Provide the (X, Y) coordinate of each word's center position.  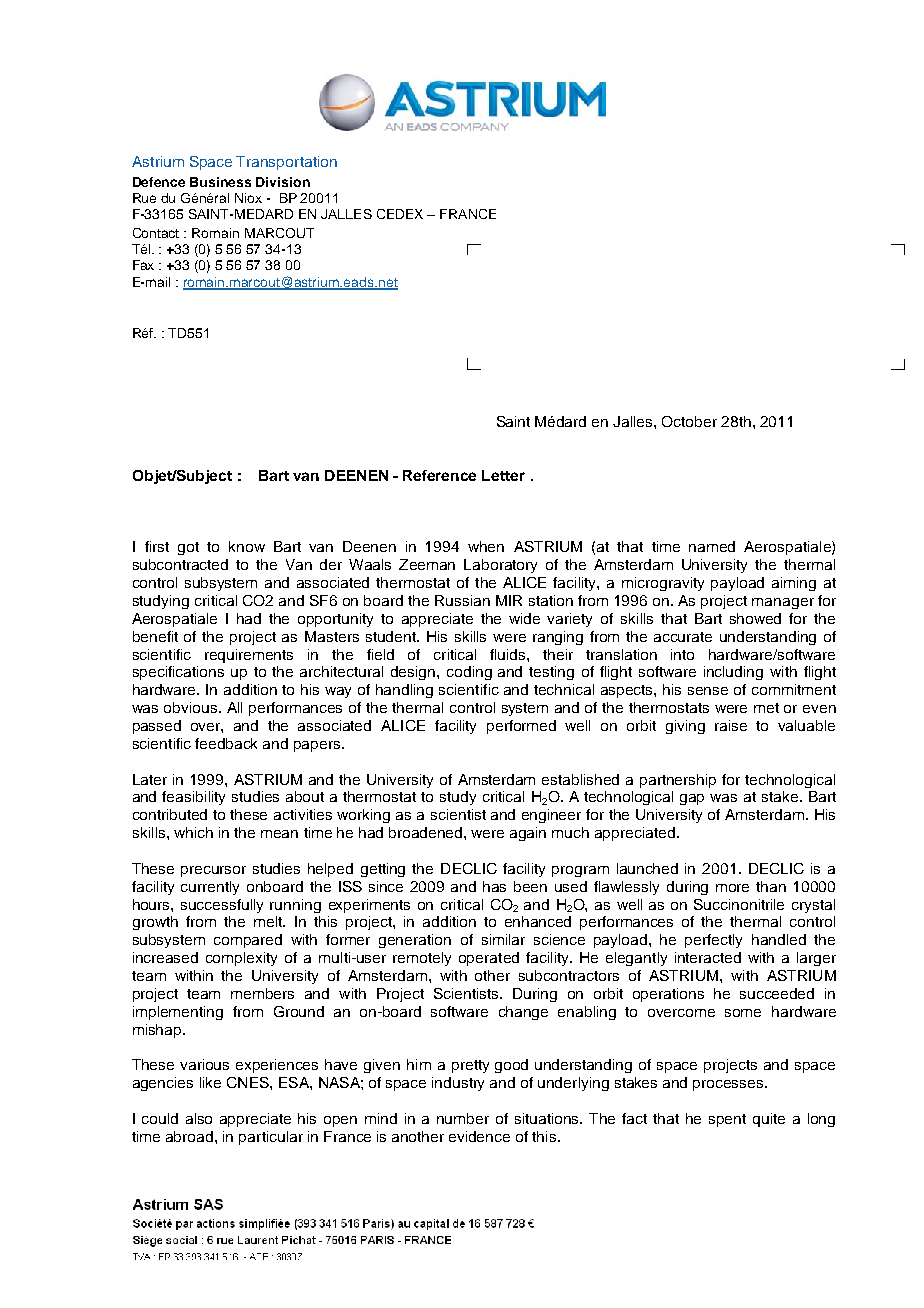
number (463, 1118)
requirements (249, 656)
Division (283, 182)
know (247, 546)
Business (220, 182)
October (689, 421)
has (494, 886)
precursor (213, 871)
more (732, 888)
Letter (503, 475)
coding (469, 673)
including (733, 673)
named (712, 546)
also (199, 1118)
